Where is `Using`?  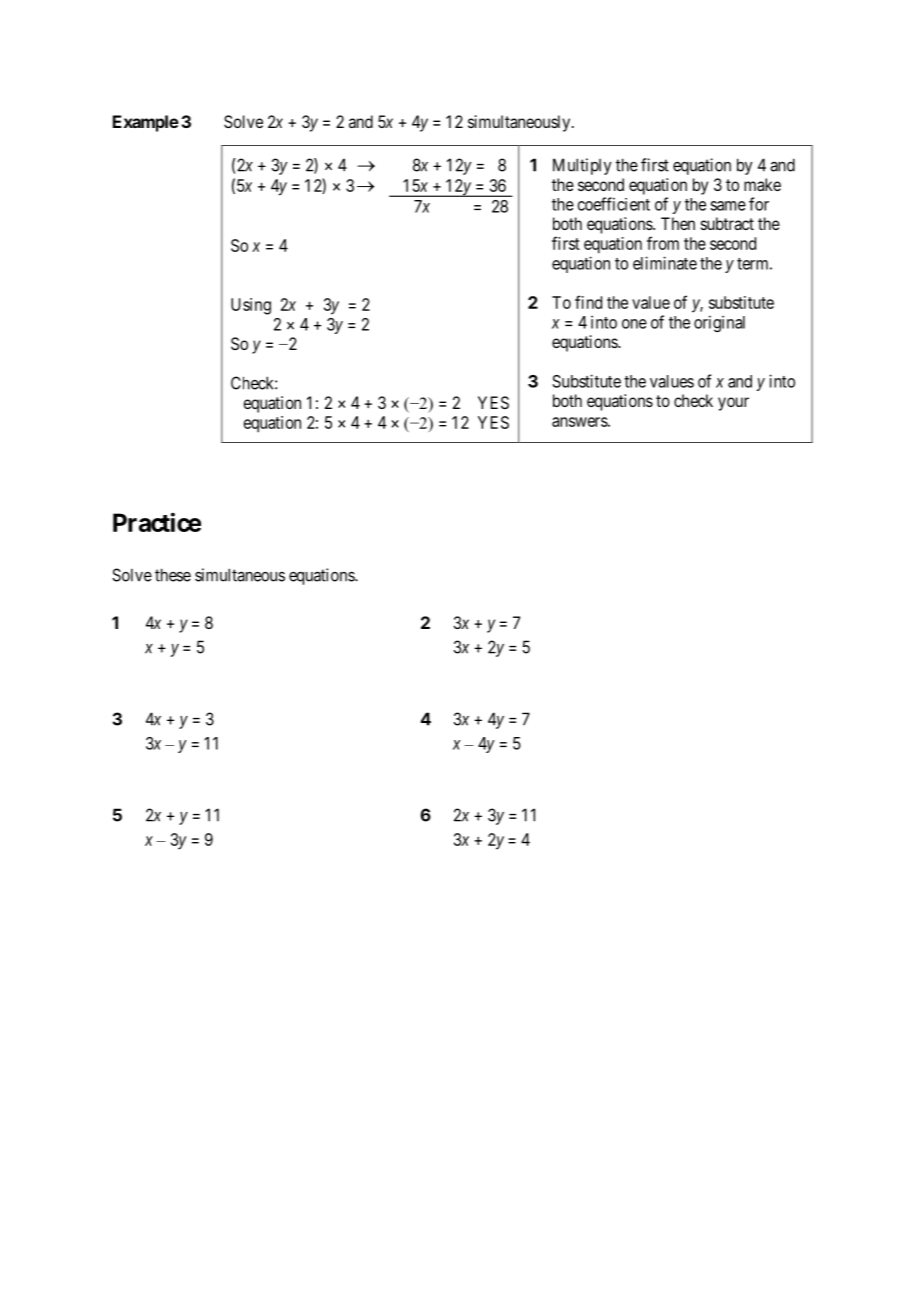 Using is located at coordinates (251, 306).
